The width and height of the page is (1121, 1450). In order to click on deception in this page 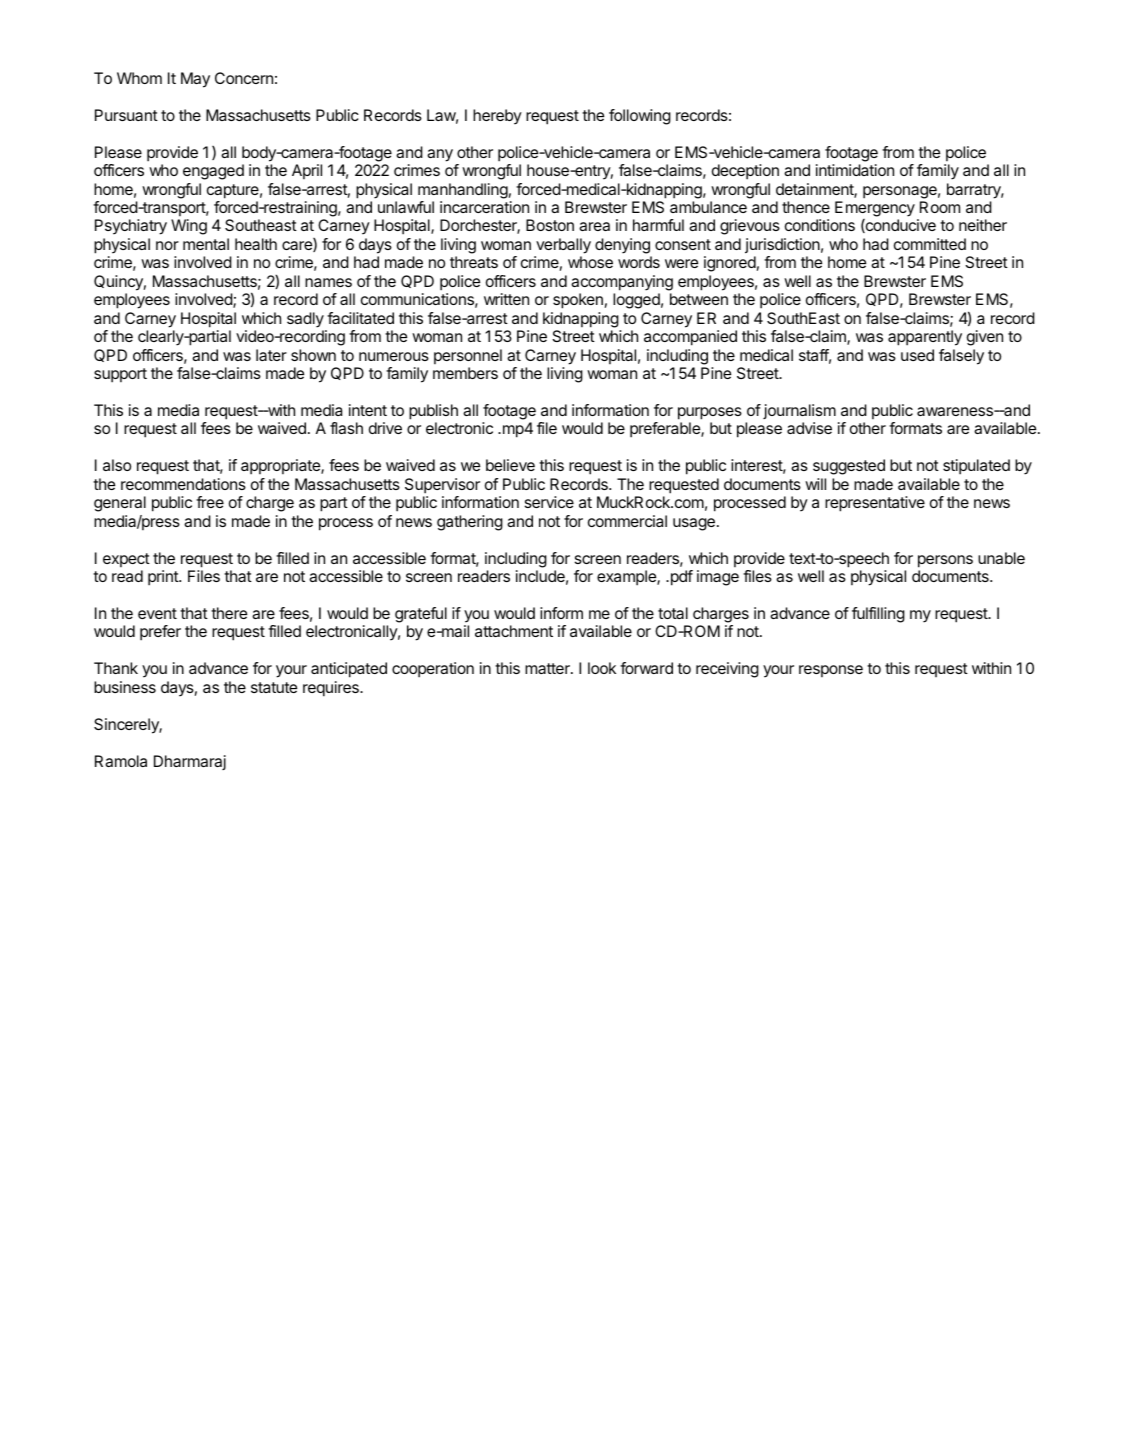, I will do `click(745, 172)`.
